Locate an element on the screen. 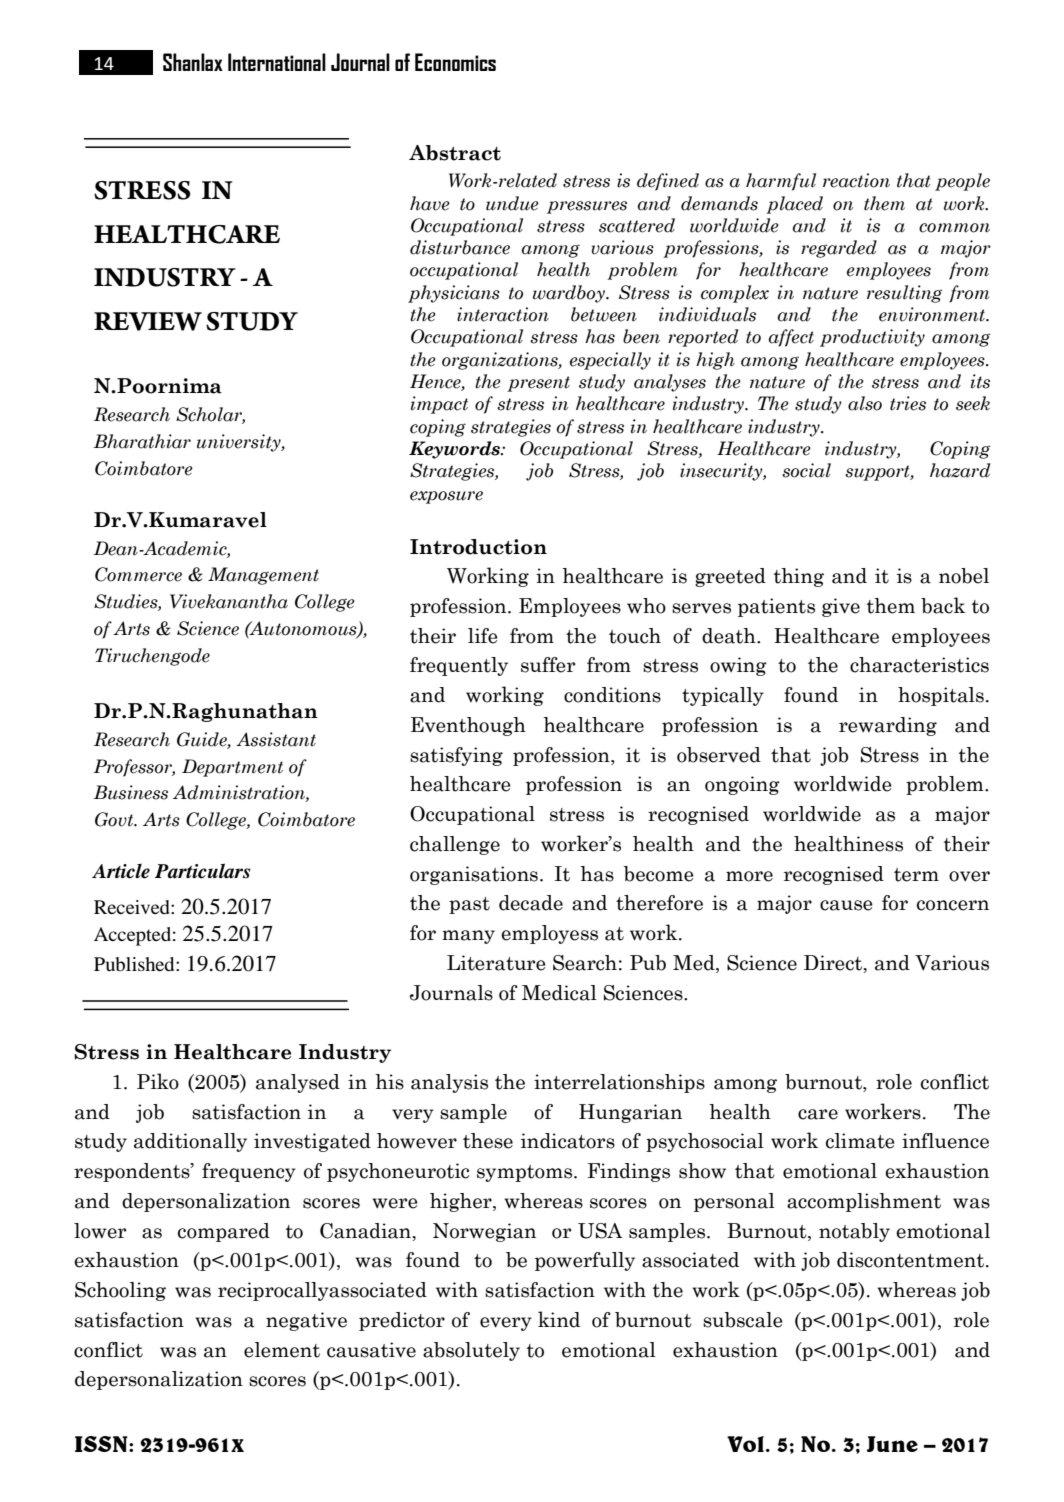  suffer is located at coordinates (548, 665).
